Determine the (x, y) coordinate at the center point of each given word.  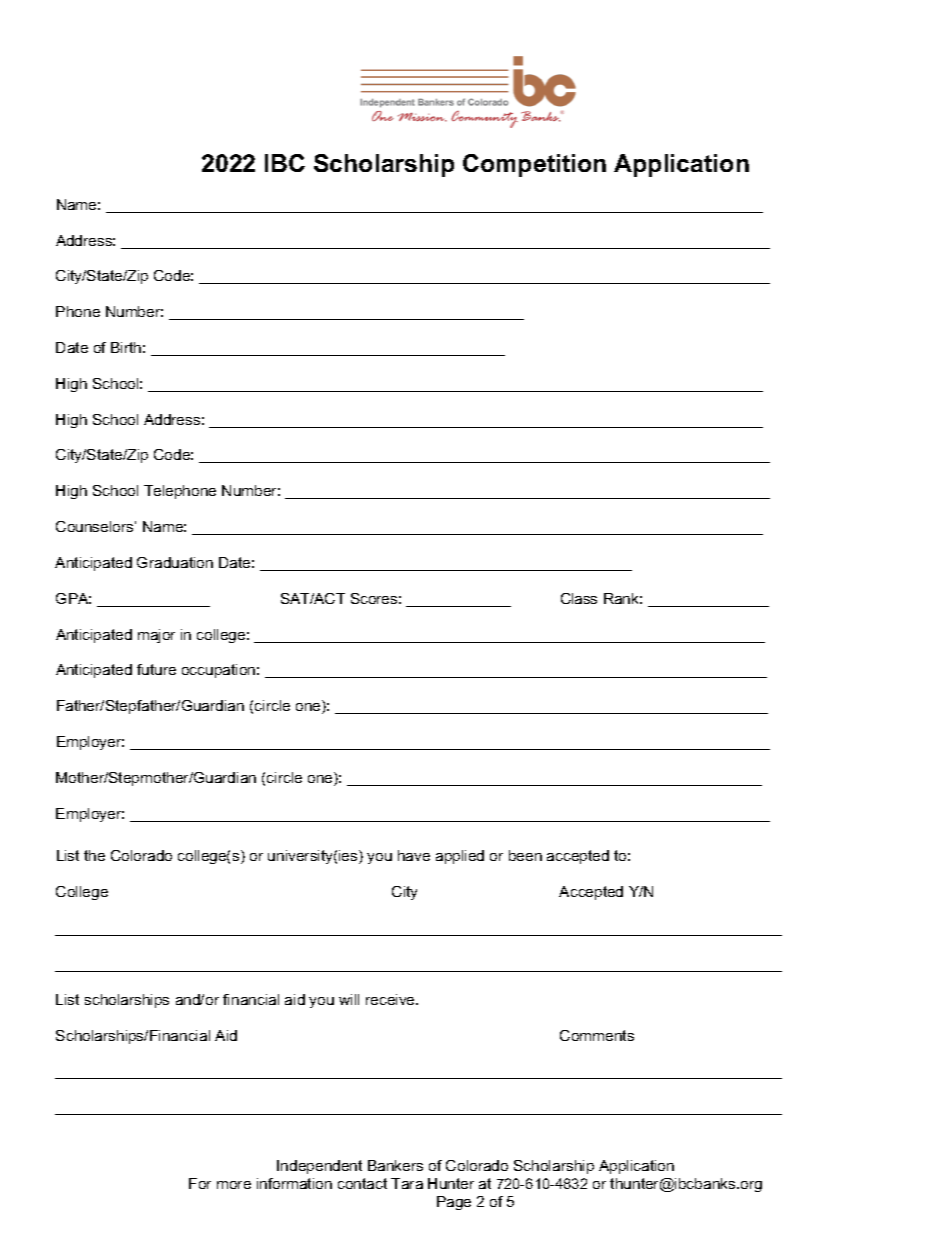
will (349, 999)
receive (391, 999)
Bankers (395, 1165)
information (294, 1183)
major (156, 636)
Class (579, 598)
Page (454, 1203)
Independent (319, 1167)
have (414, 855)
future (156, 669)
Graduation (175, 562)
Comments (597, 1035)
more (234, 1185)
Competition (534, 165)
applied (460, 857)
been (525, 855)
